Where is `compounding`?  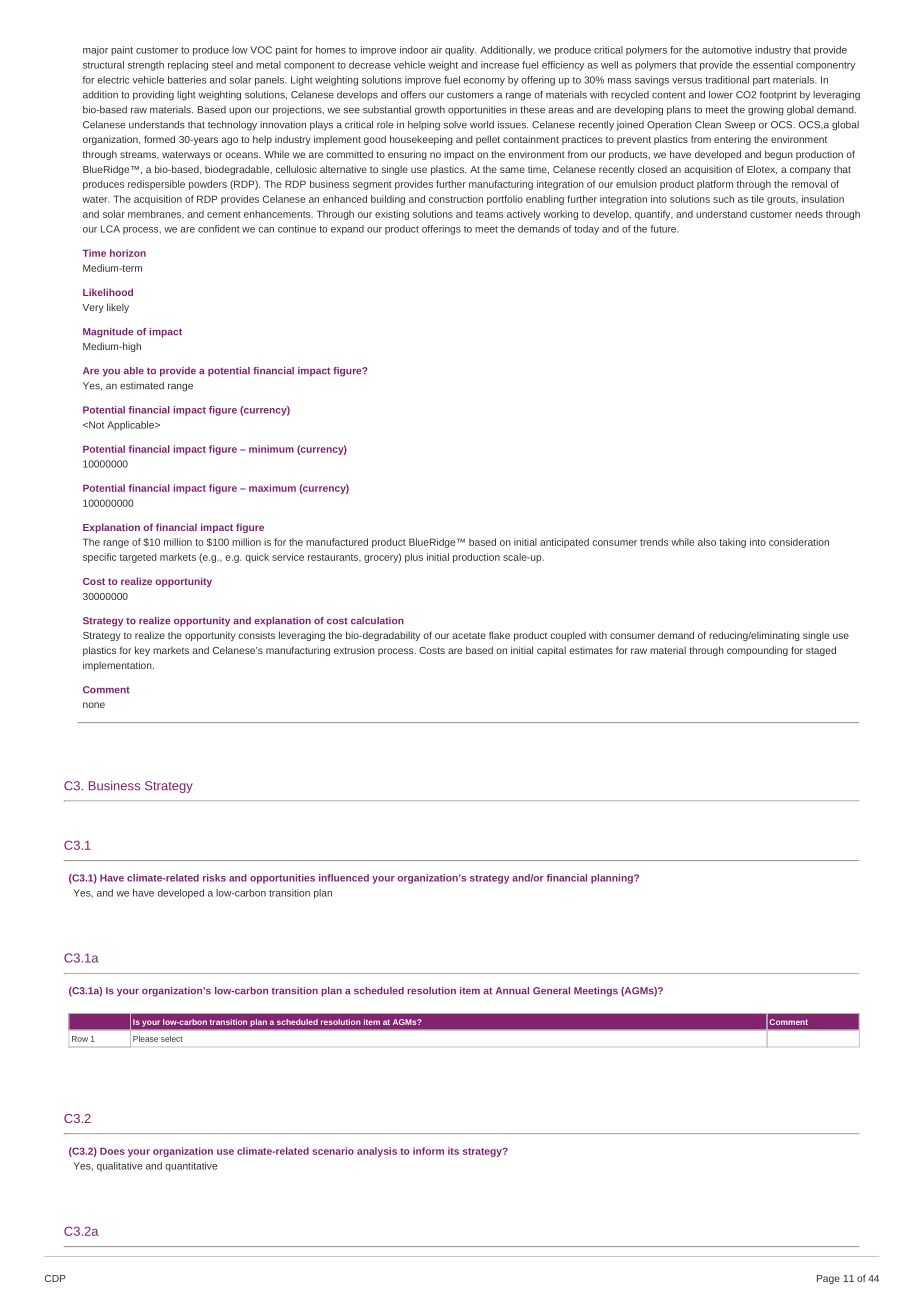 compounding is located at coordinates (757, 651).
